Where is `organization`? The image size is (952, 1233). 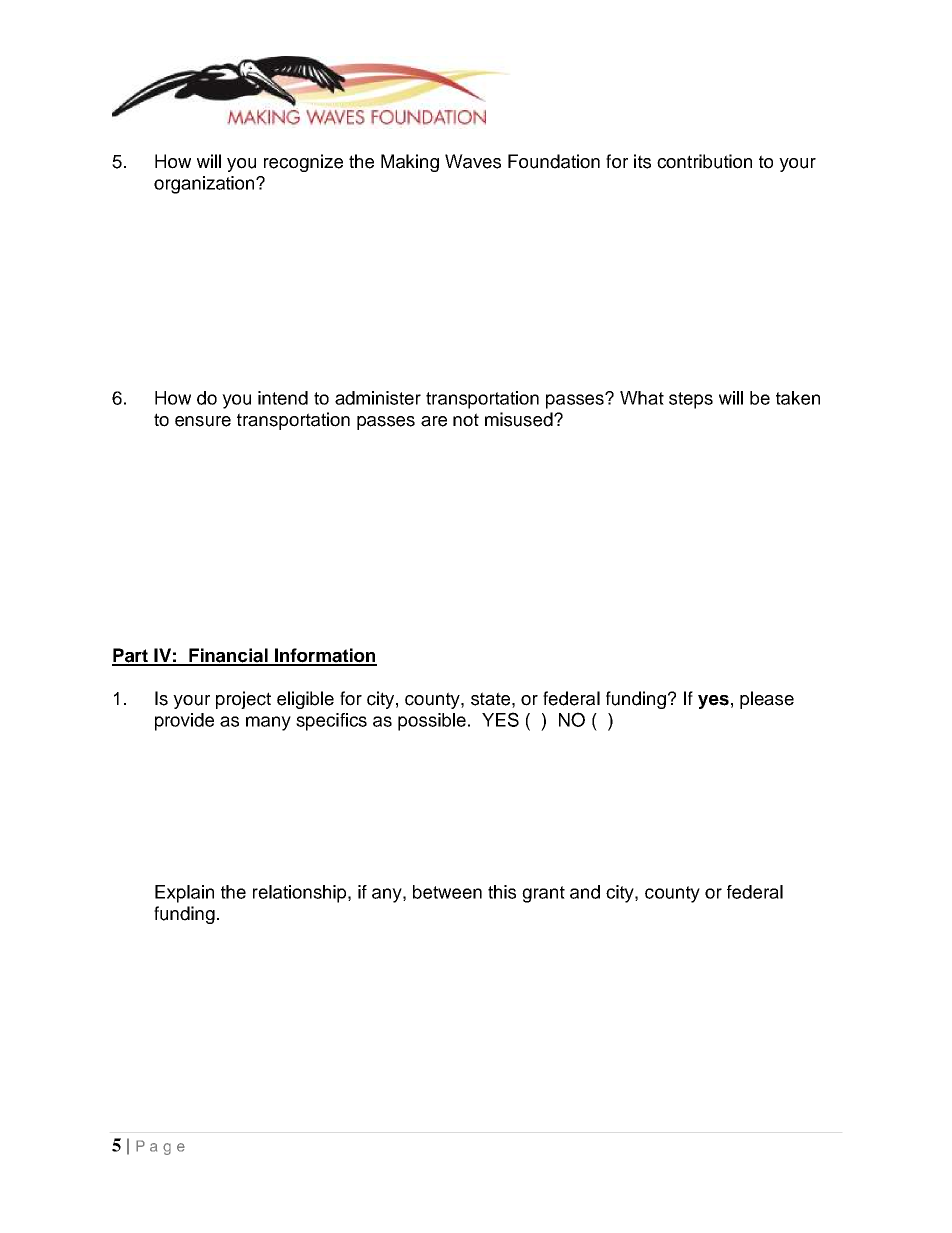 organization is located at coordinates (205, 185).
